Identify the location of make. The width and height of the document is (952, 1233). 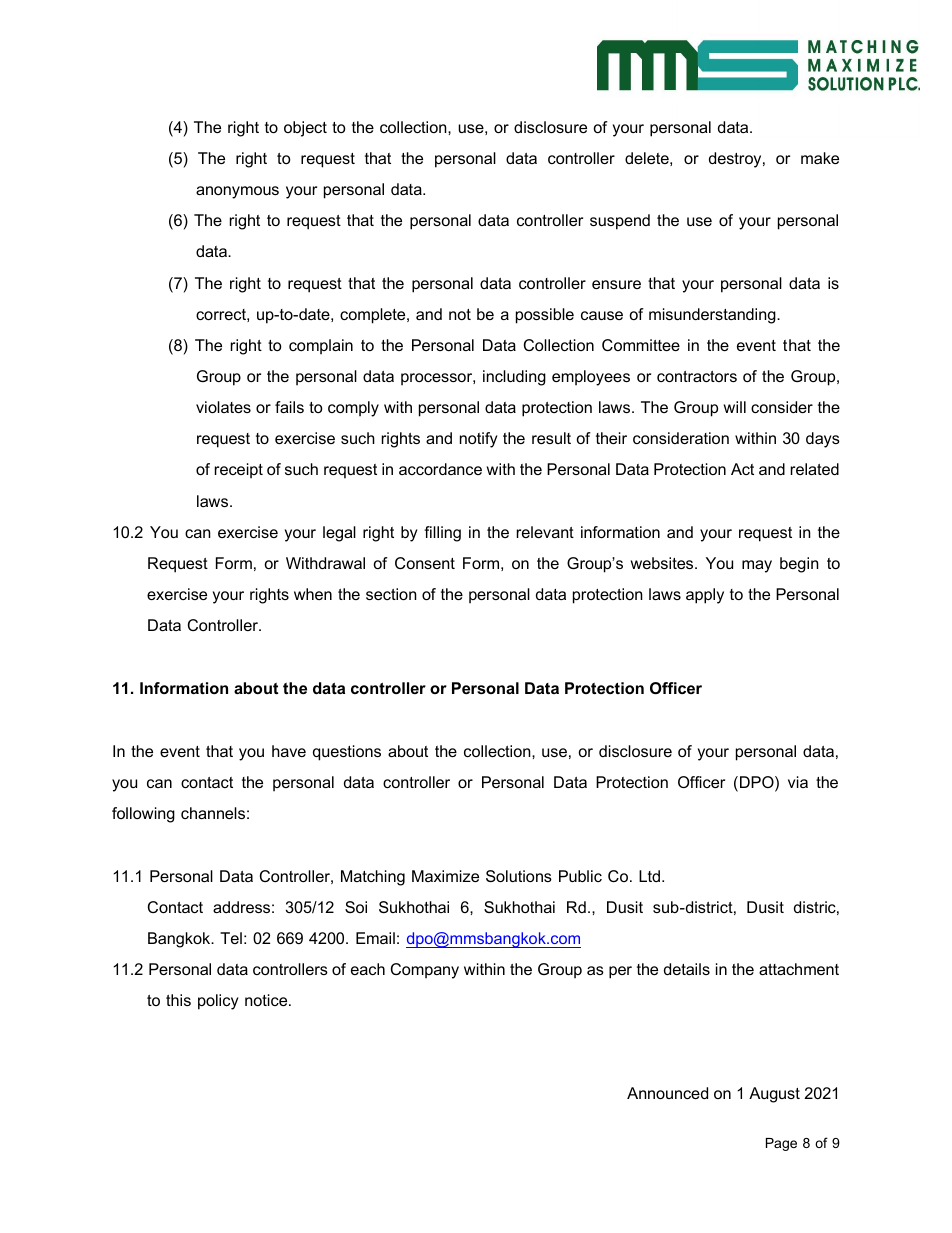
(820, 158).
